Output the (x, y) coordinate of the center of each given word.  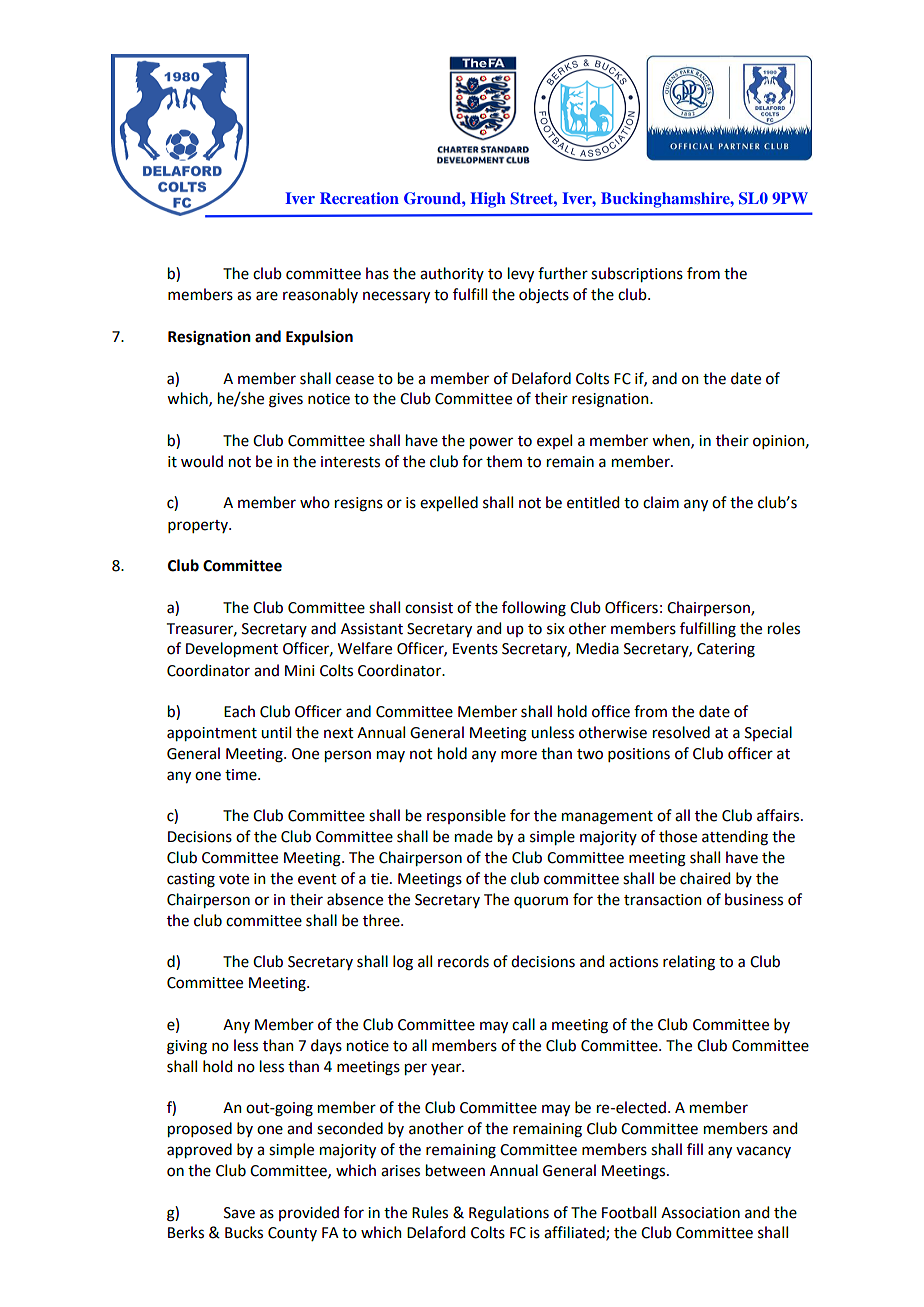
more (519, 755)
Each (239, 711)
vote (234, 879)
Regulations (509, 1214)
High (488, 200)
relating (689, 963)
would (202, 461)
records (463, 961)
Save (239, 1213)
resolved (681, 732)
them (504, 461)
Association (700, 1213)
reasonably (320, 295)
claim (661, 502)
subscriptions (637, 274)
